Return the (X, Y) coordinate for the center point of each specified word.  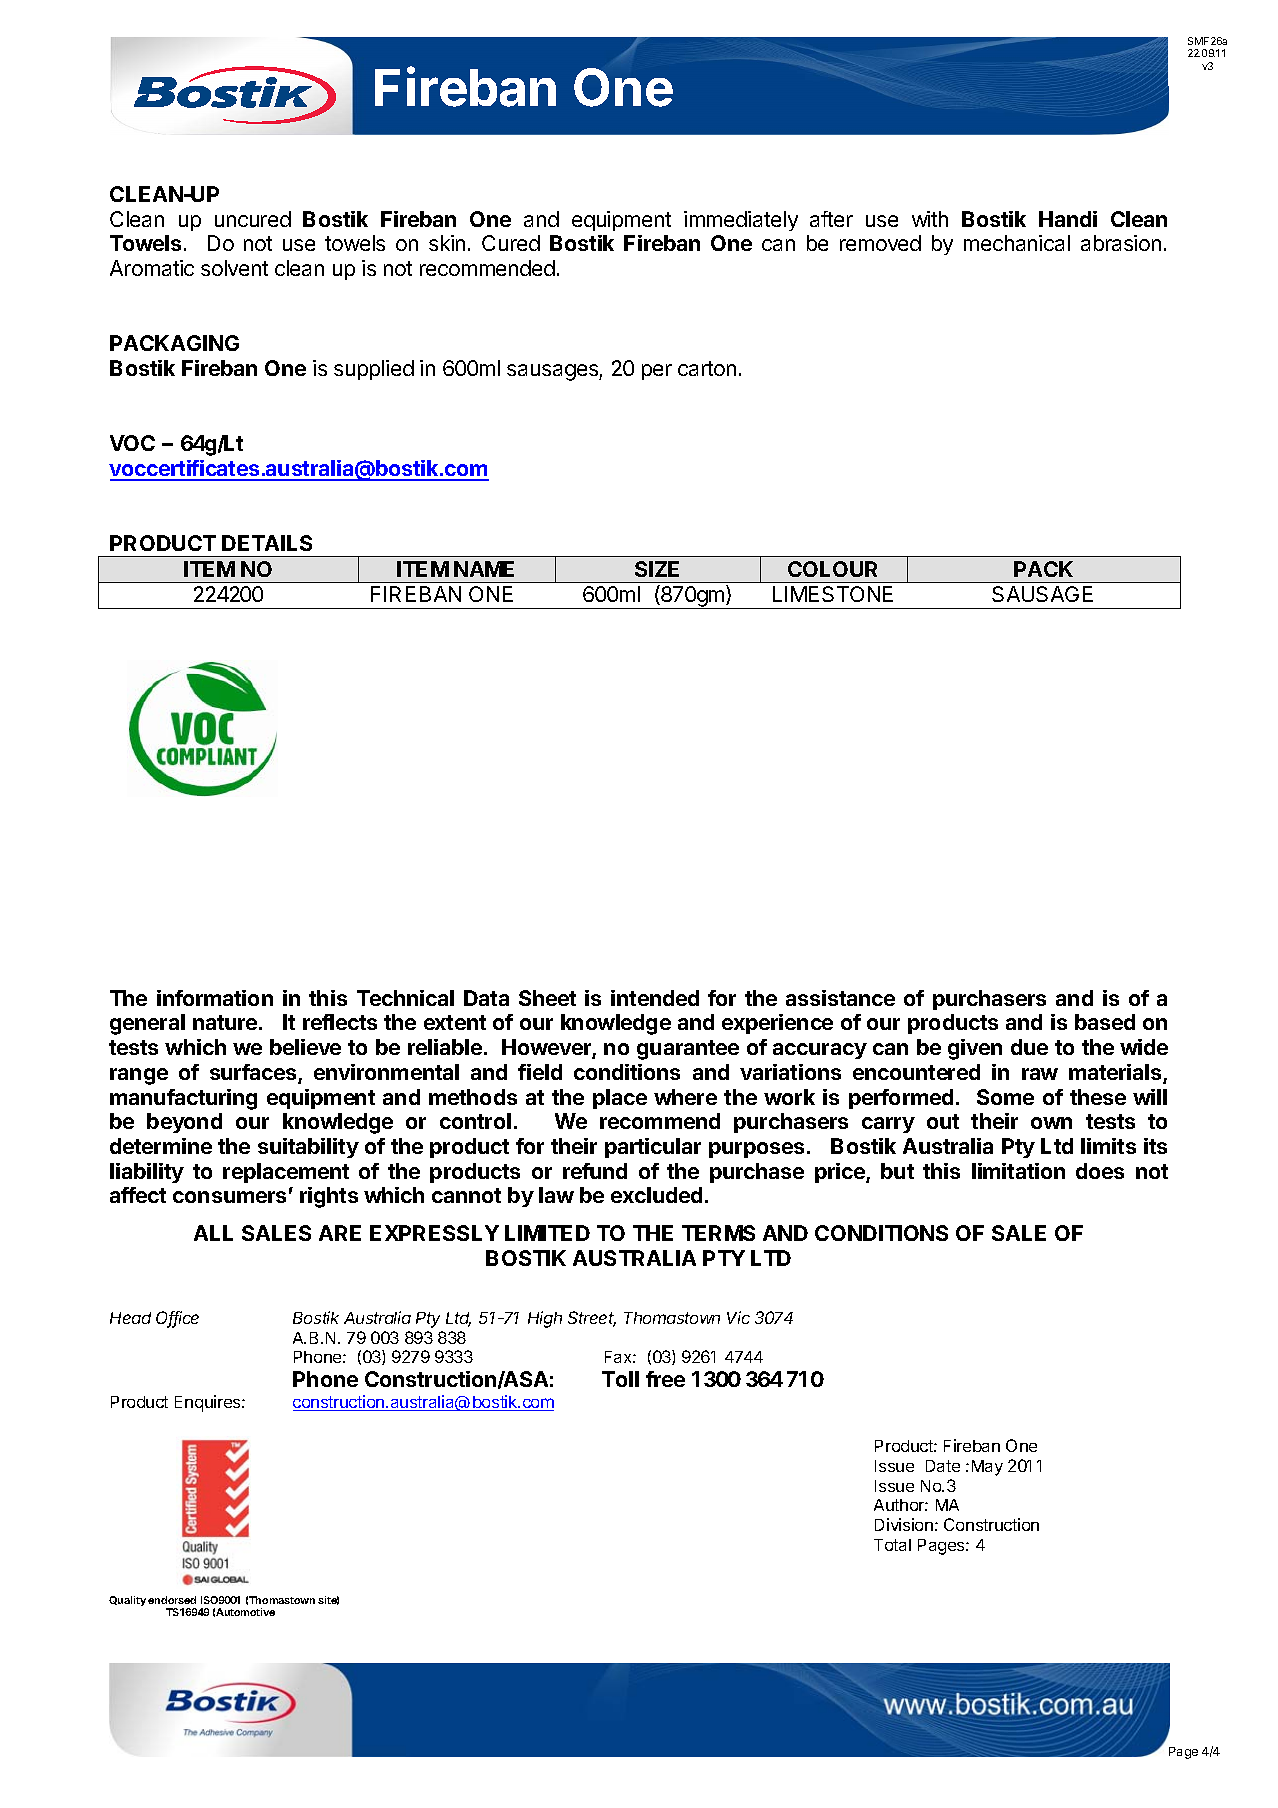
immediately (741, 221)
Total (892, 1545)
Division (904, 1524)
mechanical (1017, 243)
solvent (234, 268)
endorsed (172, 1600)
